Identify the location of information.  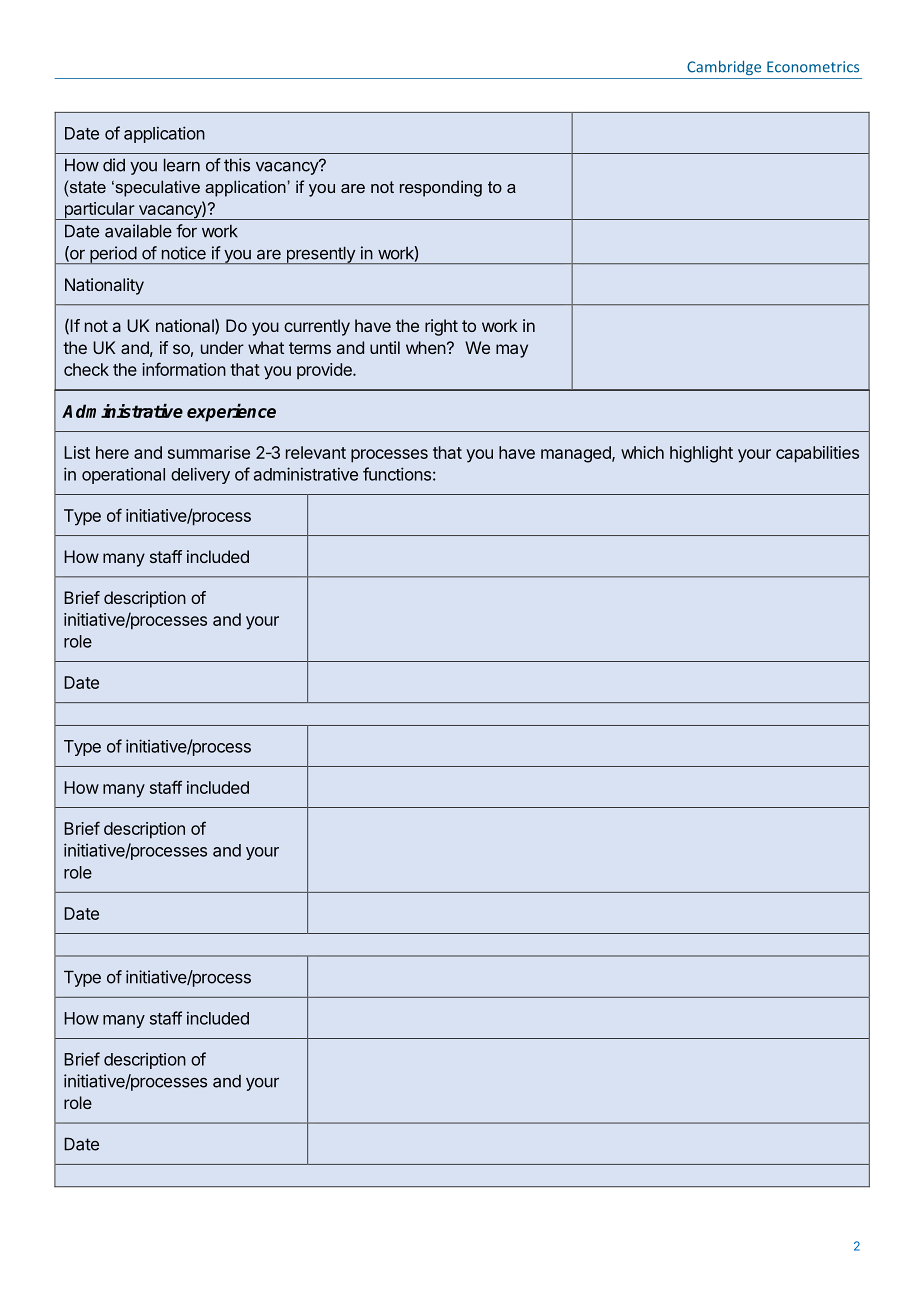
(184, 369).
